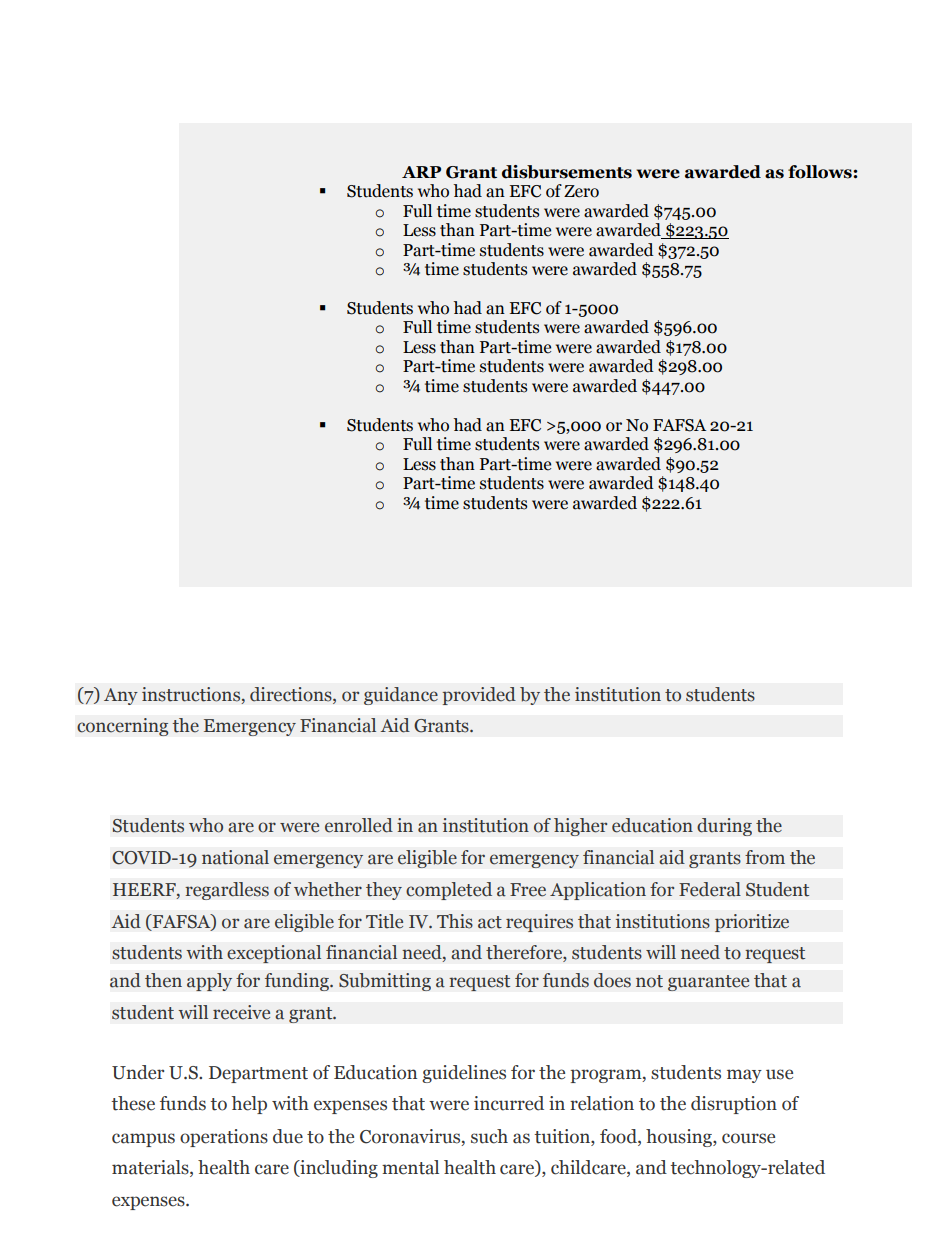  What do you see at coordinates (479, 696) in the screenshot?
I see `provided` at bounding box center [479, 696].
